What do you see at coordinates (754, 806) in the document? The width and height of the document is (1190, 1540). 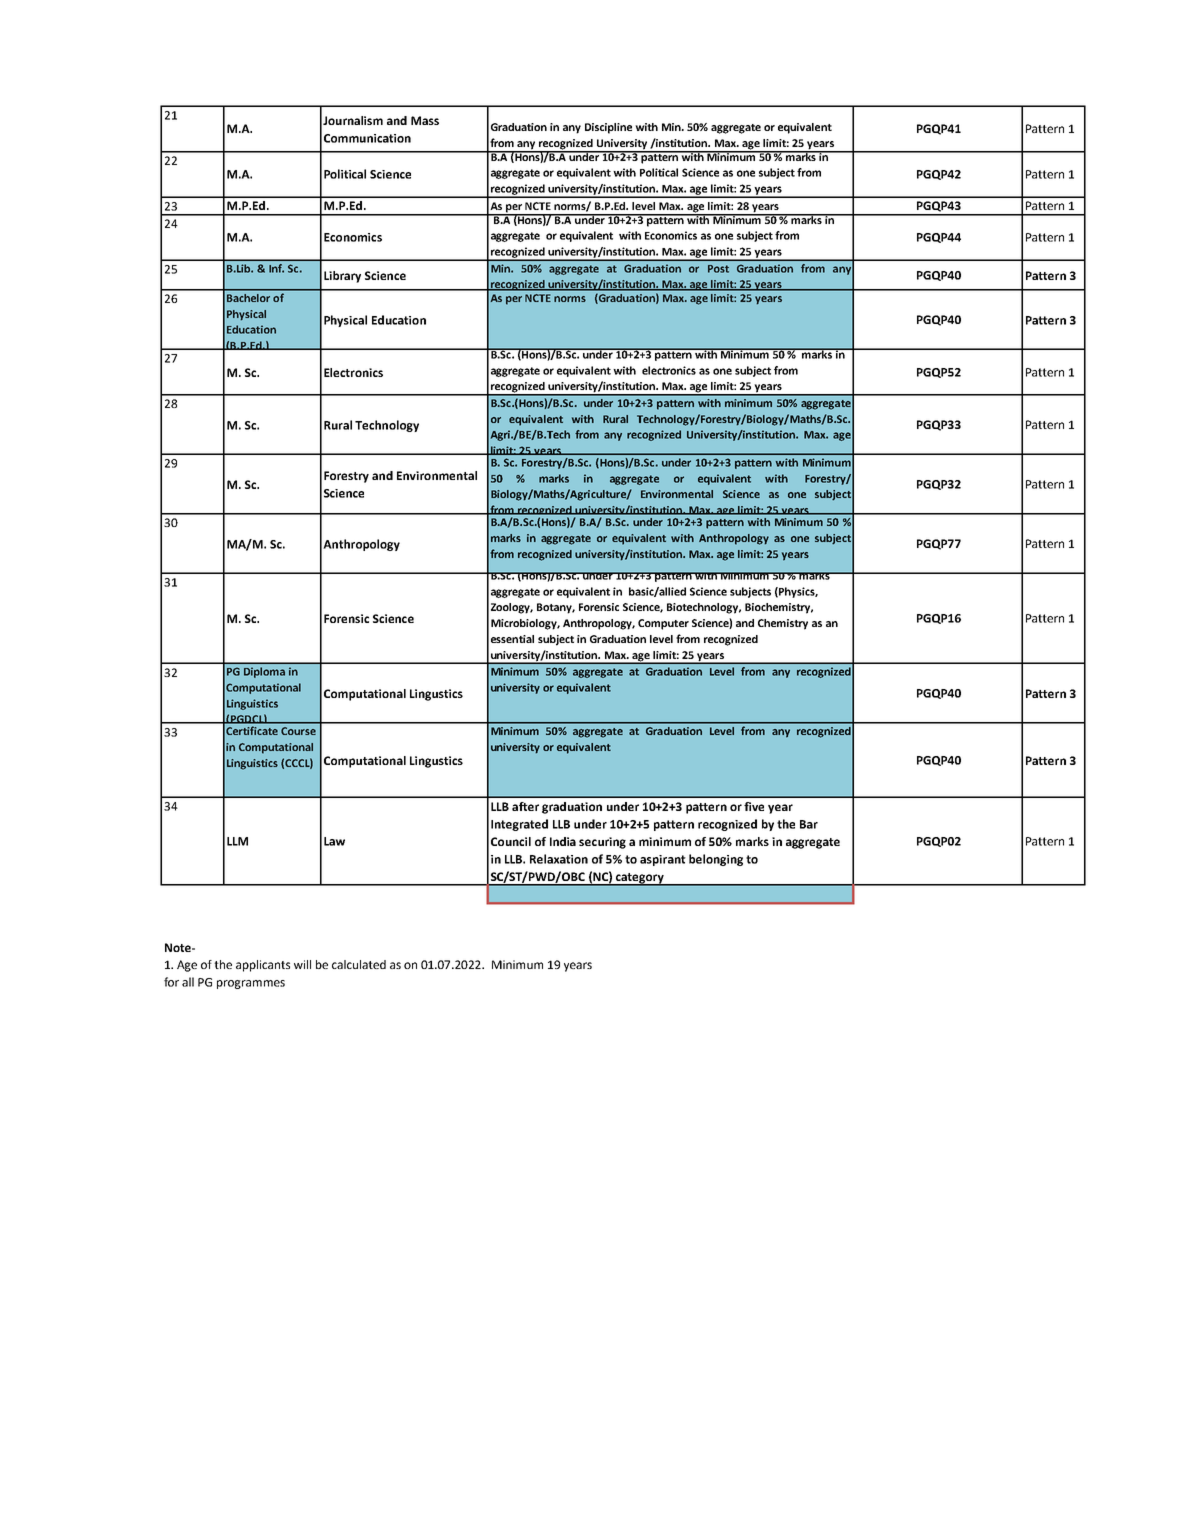 I see `five` at bounding box center [754, 806].
